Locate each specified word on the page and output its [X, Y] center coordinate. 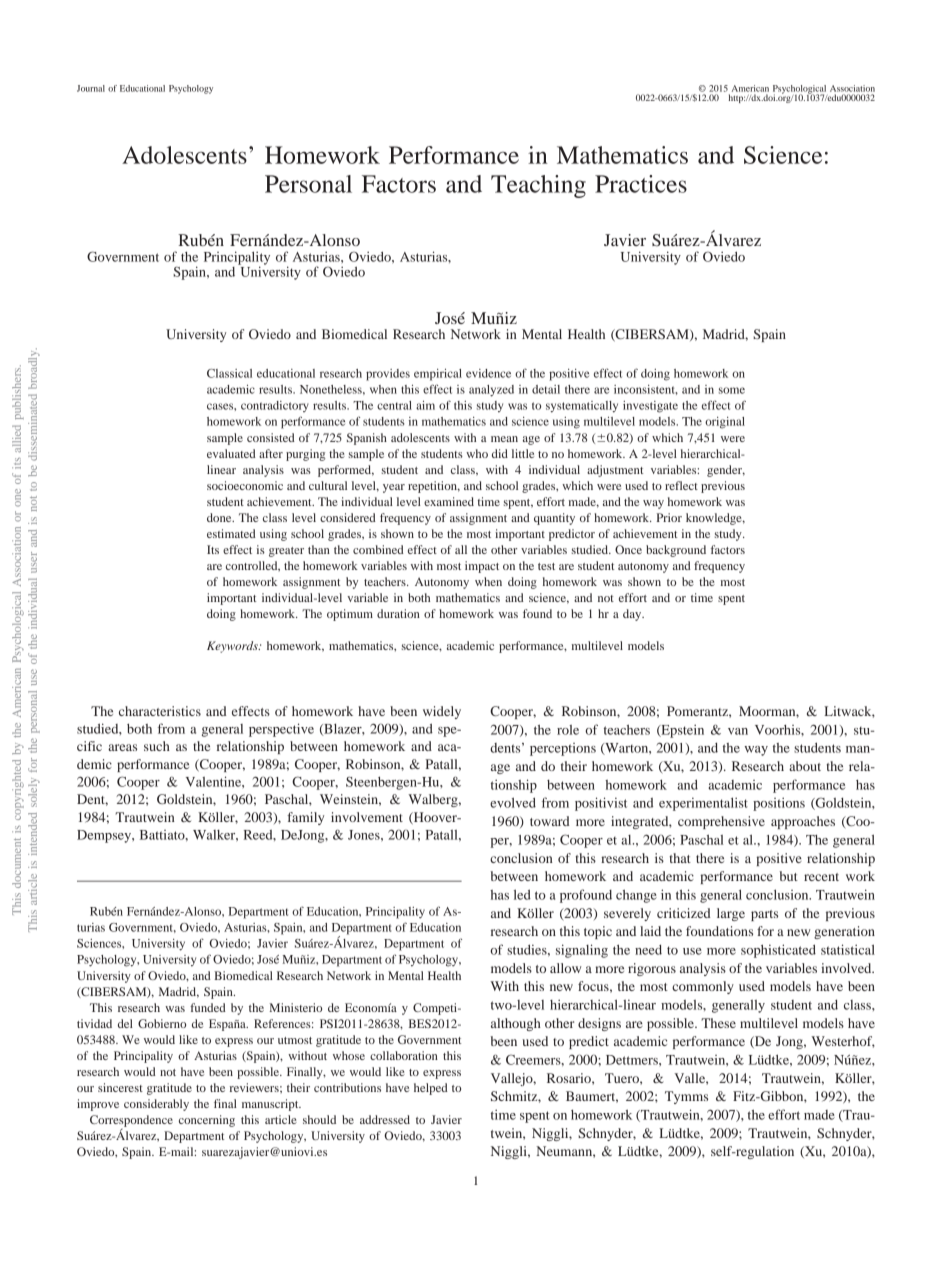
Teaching [538, 186]
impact [482, 567]
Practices [641, 184]
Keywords [233, 647]
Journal [91, 88]
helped [431, 1089]
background [676, 551]
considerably [156, 1105]
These [718, 1023]
